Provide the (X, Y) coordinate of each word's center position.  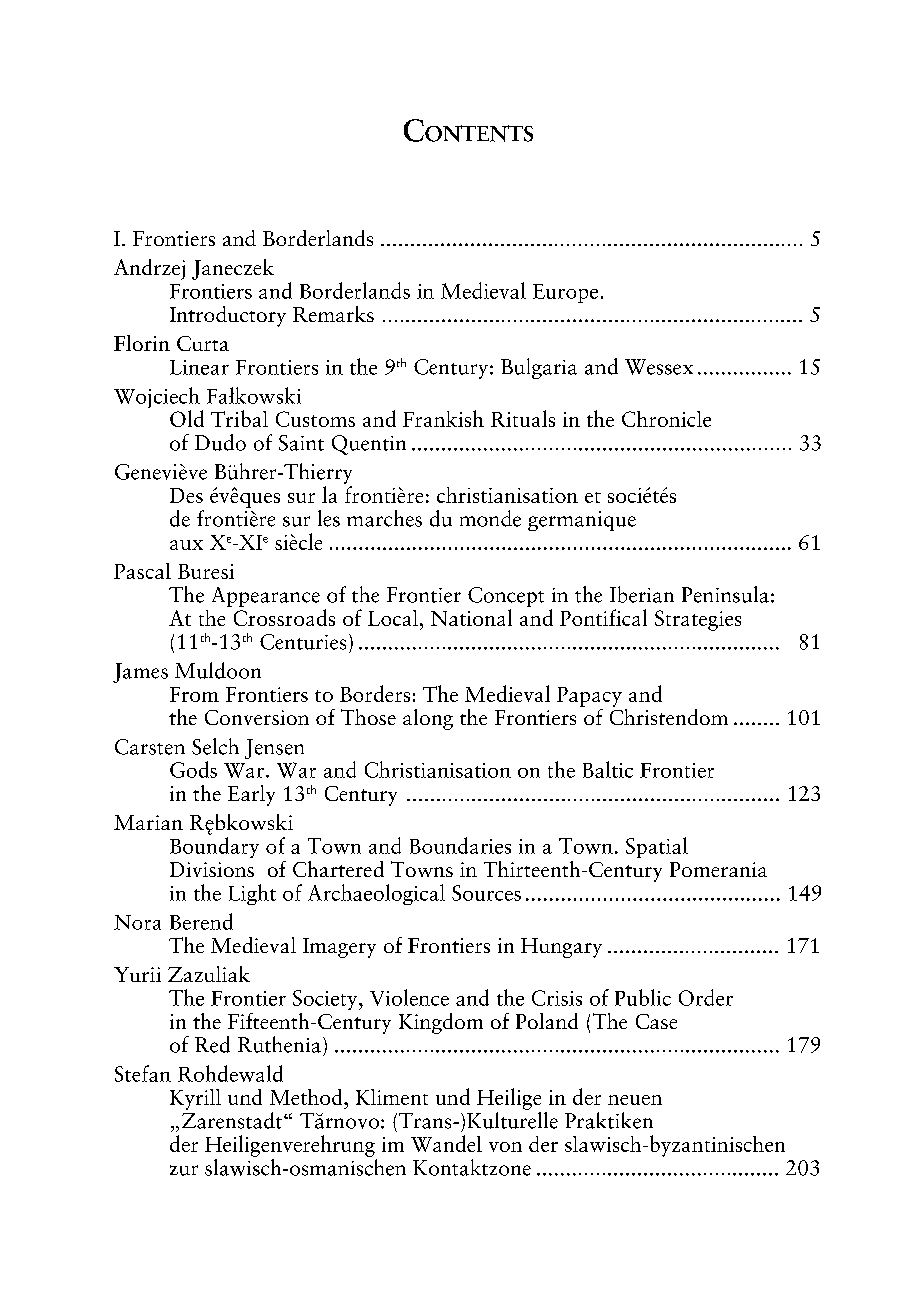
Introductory (228, 316)
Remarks (333, 314)
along (428, 719)
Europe (565, 293)
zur (184, 1170)
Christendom (669, 715)
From (194, 694)
